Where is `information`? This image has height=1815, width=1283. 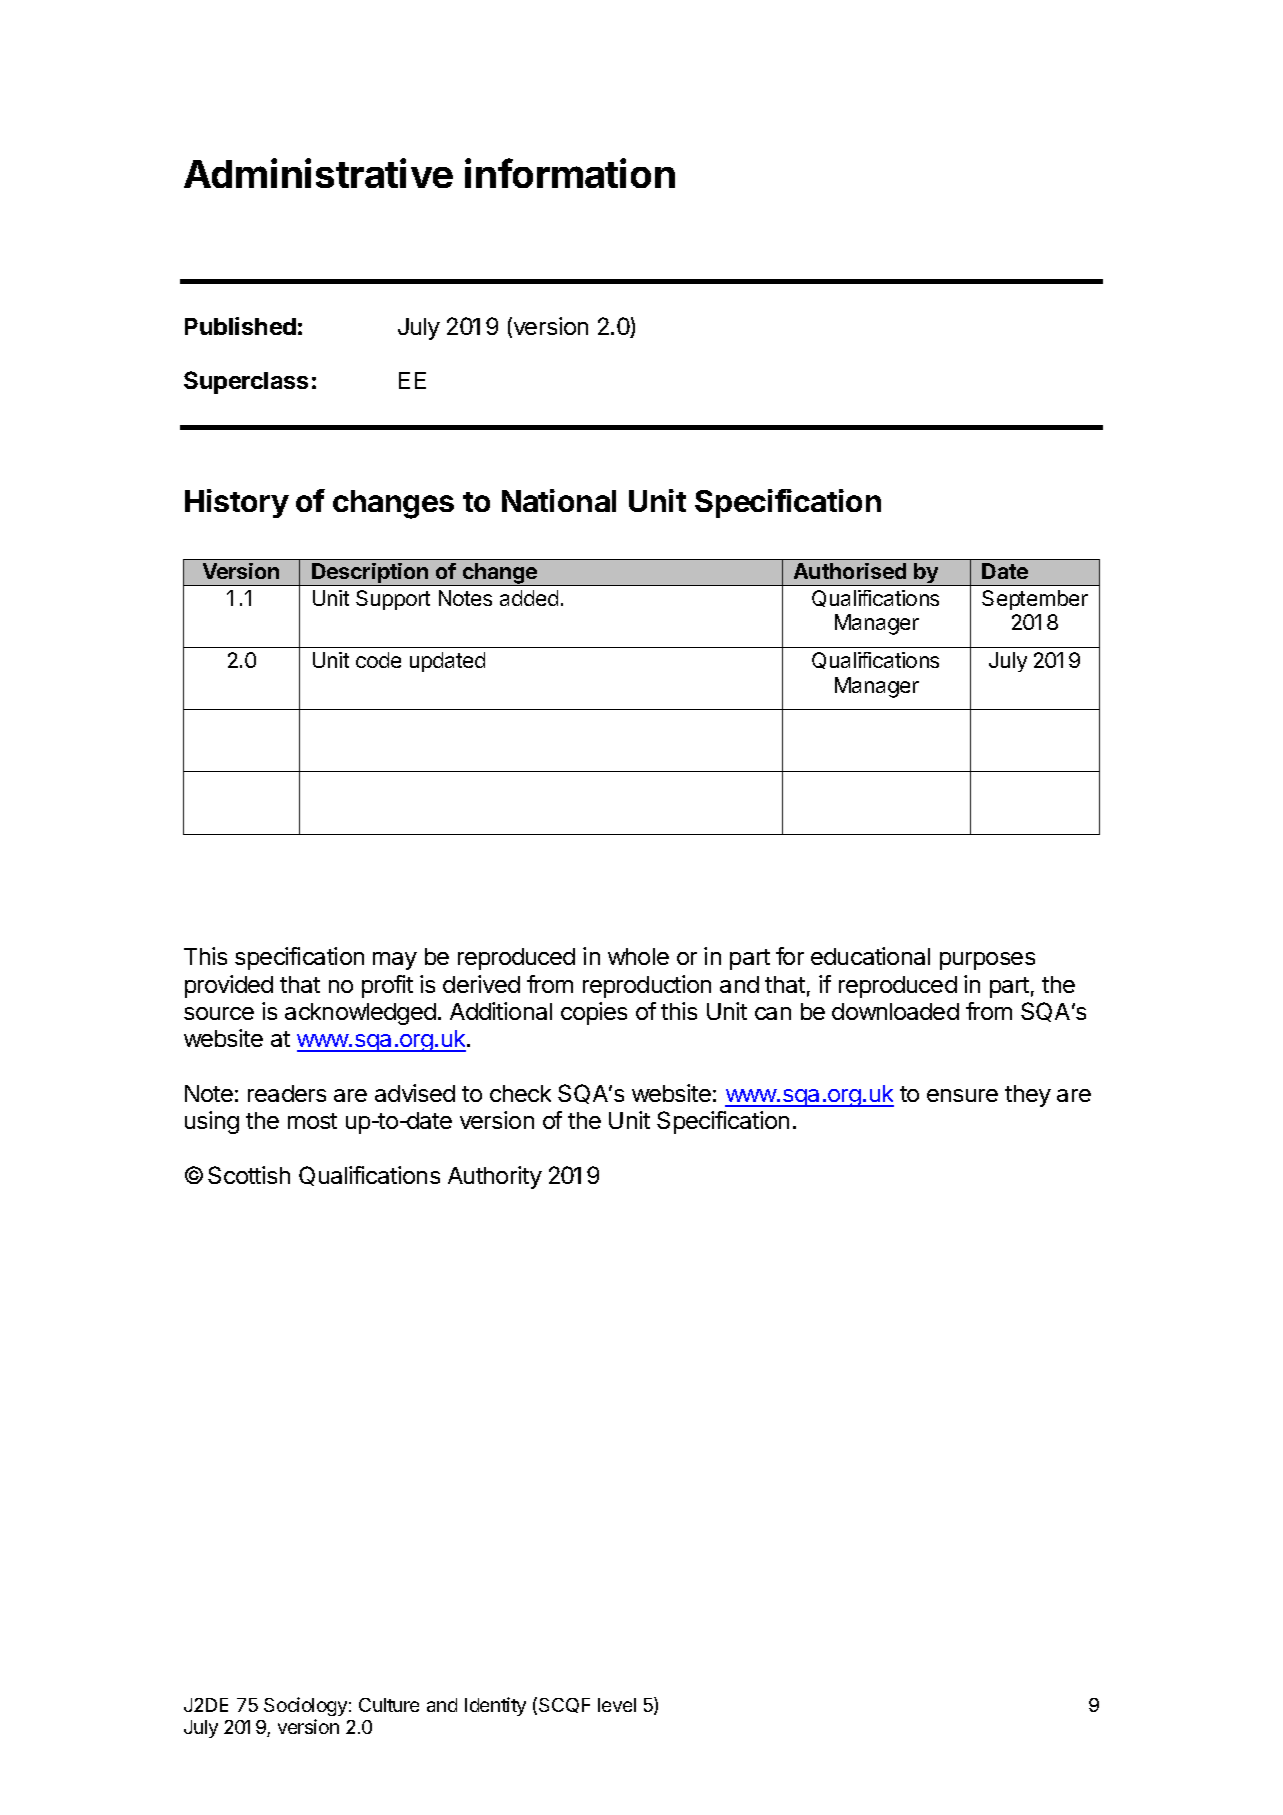
information is located at coordinates (570, 173).
